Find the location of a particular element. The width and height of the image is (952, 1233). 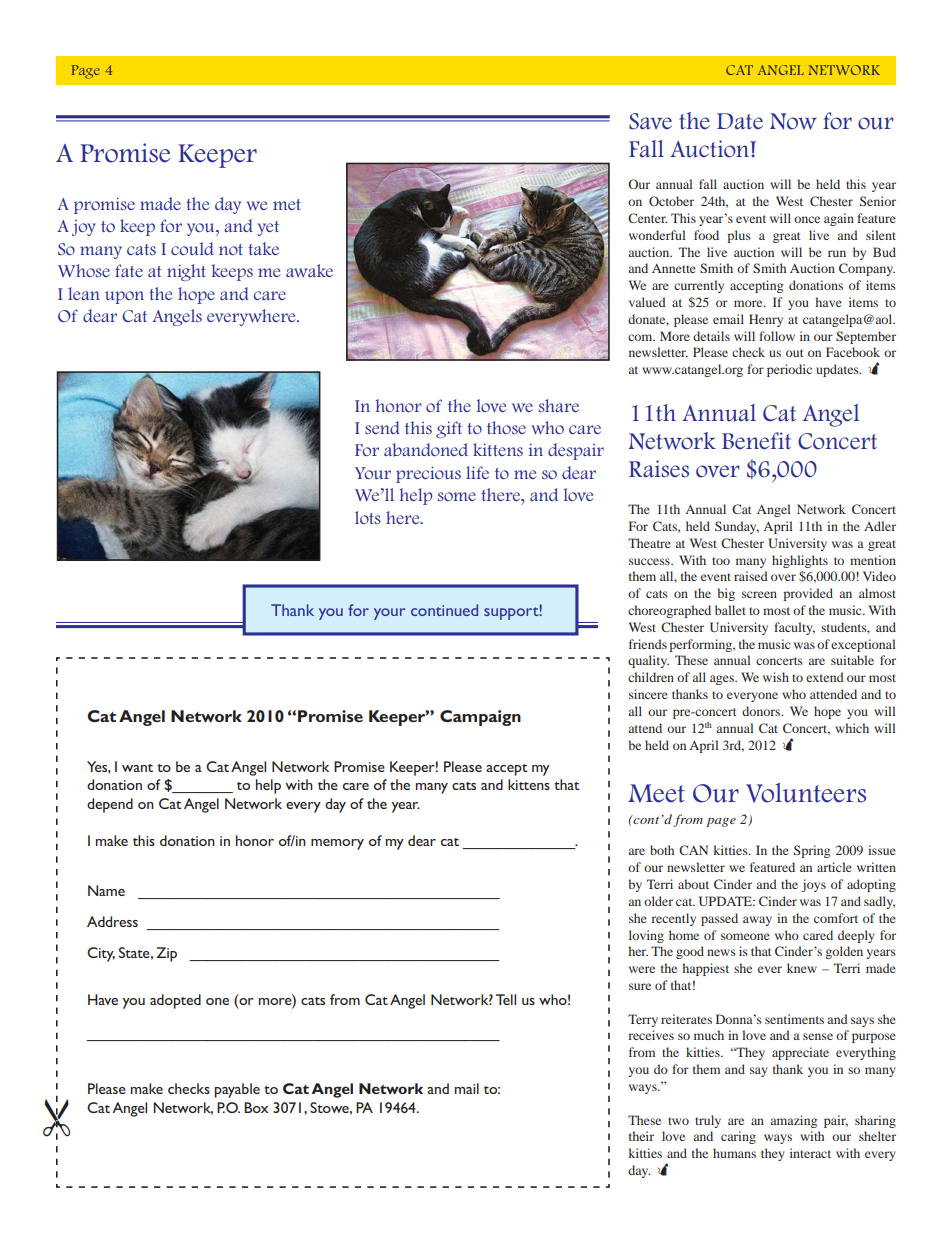

amazing is located at coordinates (794, 1121).
